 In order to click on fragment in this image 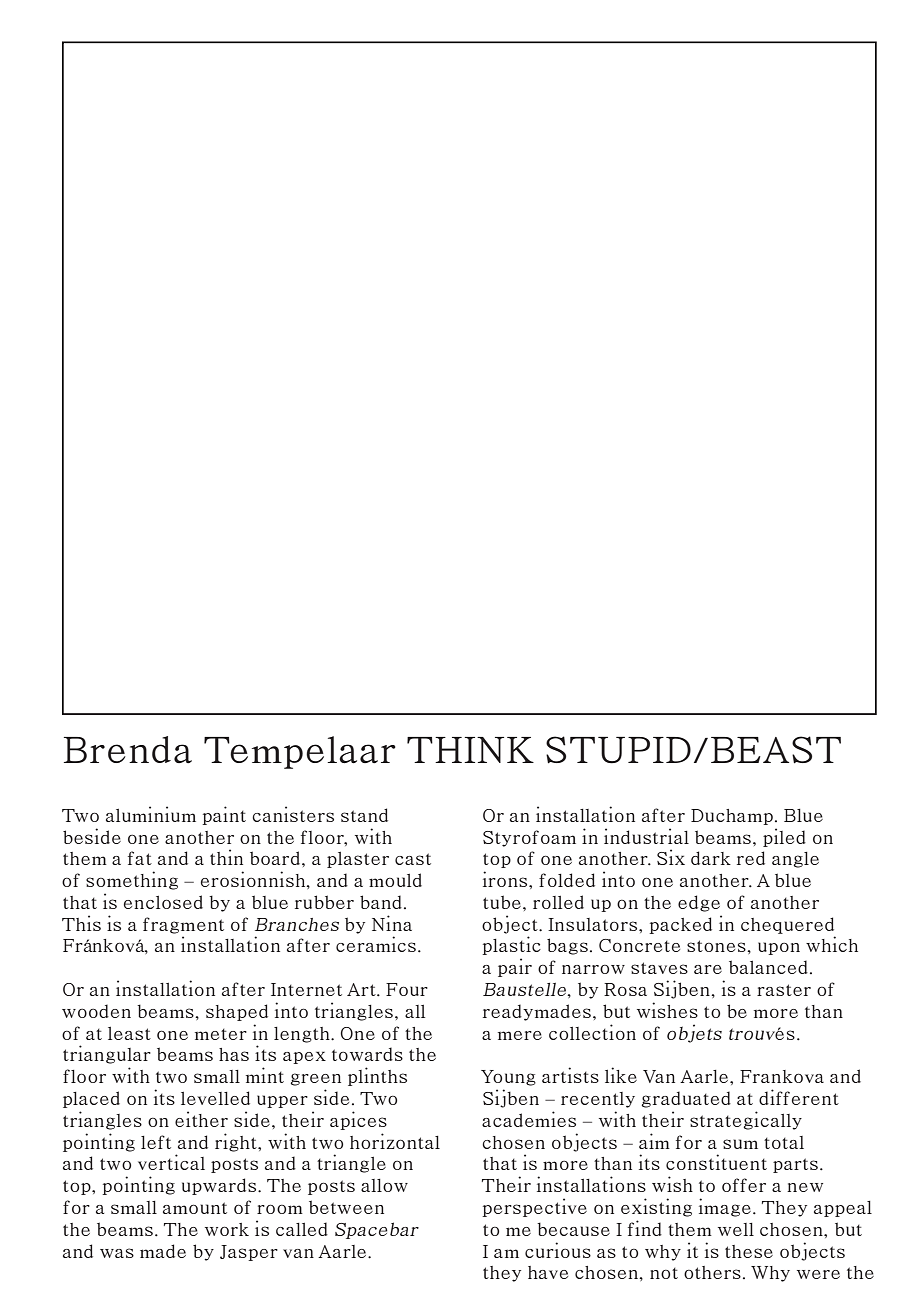, I will do `click(183, 925)`.
